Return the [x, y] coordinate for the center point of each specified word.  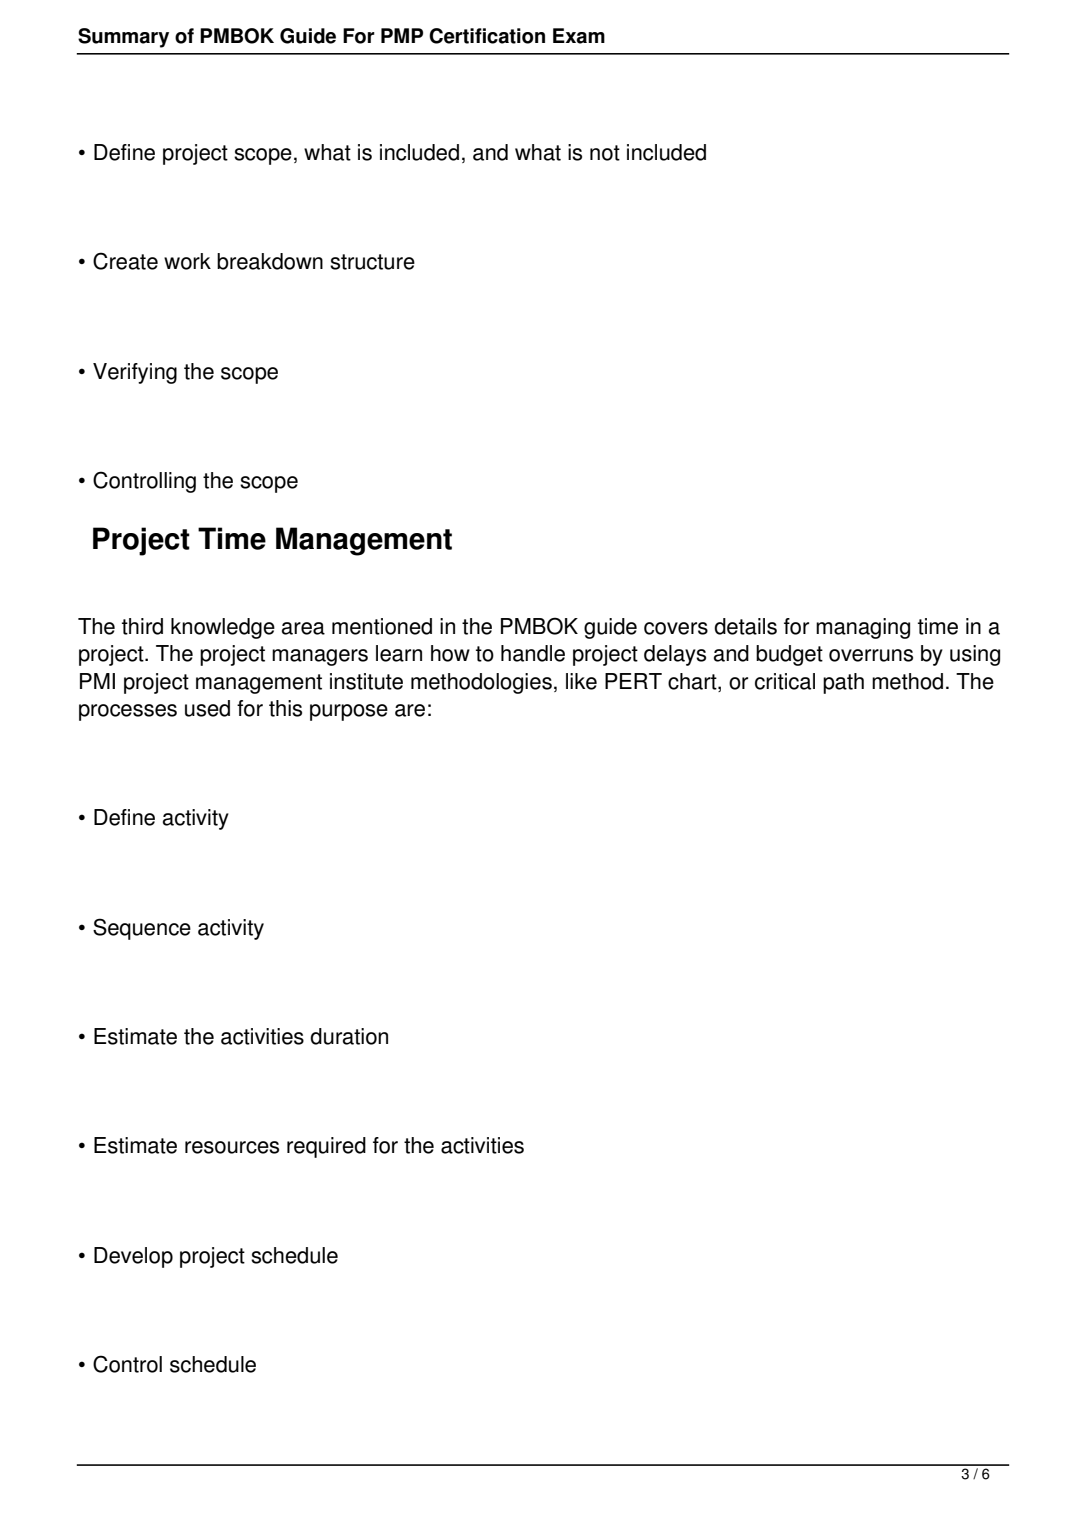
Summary [123, 38]
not [605, 153]
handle [533, 653]
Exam [579, 36]
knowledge [223, 628]
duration [349, 1036]
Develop [133, 1257]
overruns [871, 655]
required [326, 1147]
